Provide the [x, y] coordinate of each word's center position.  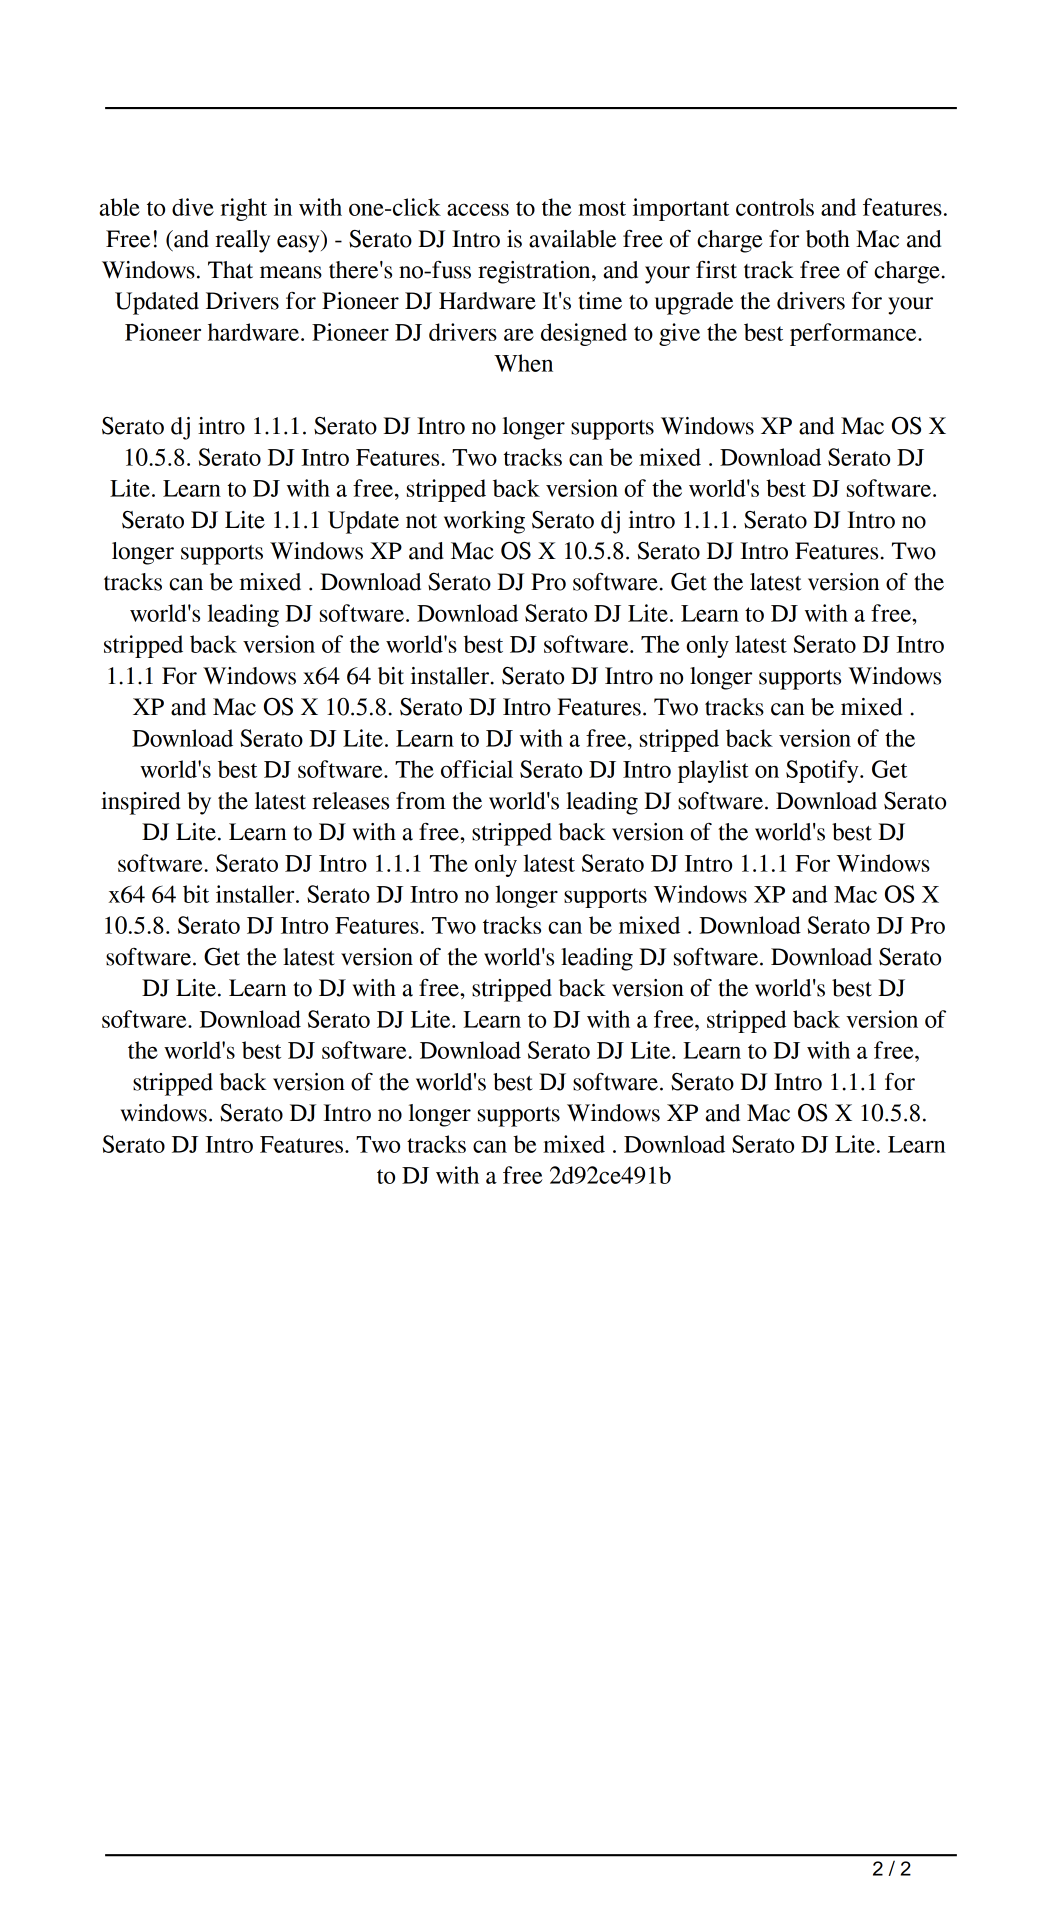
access [478, 209]
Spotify [823, 771]
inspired [140, 803]
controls [775, 207]
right [243, 209]
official [477, 769]
